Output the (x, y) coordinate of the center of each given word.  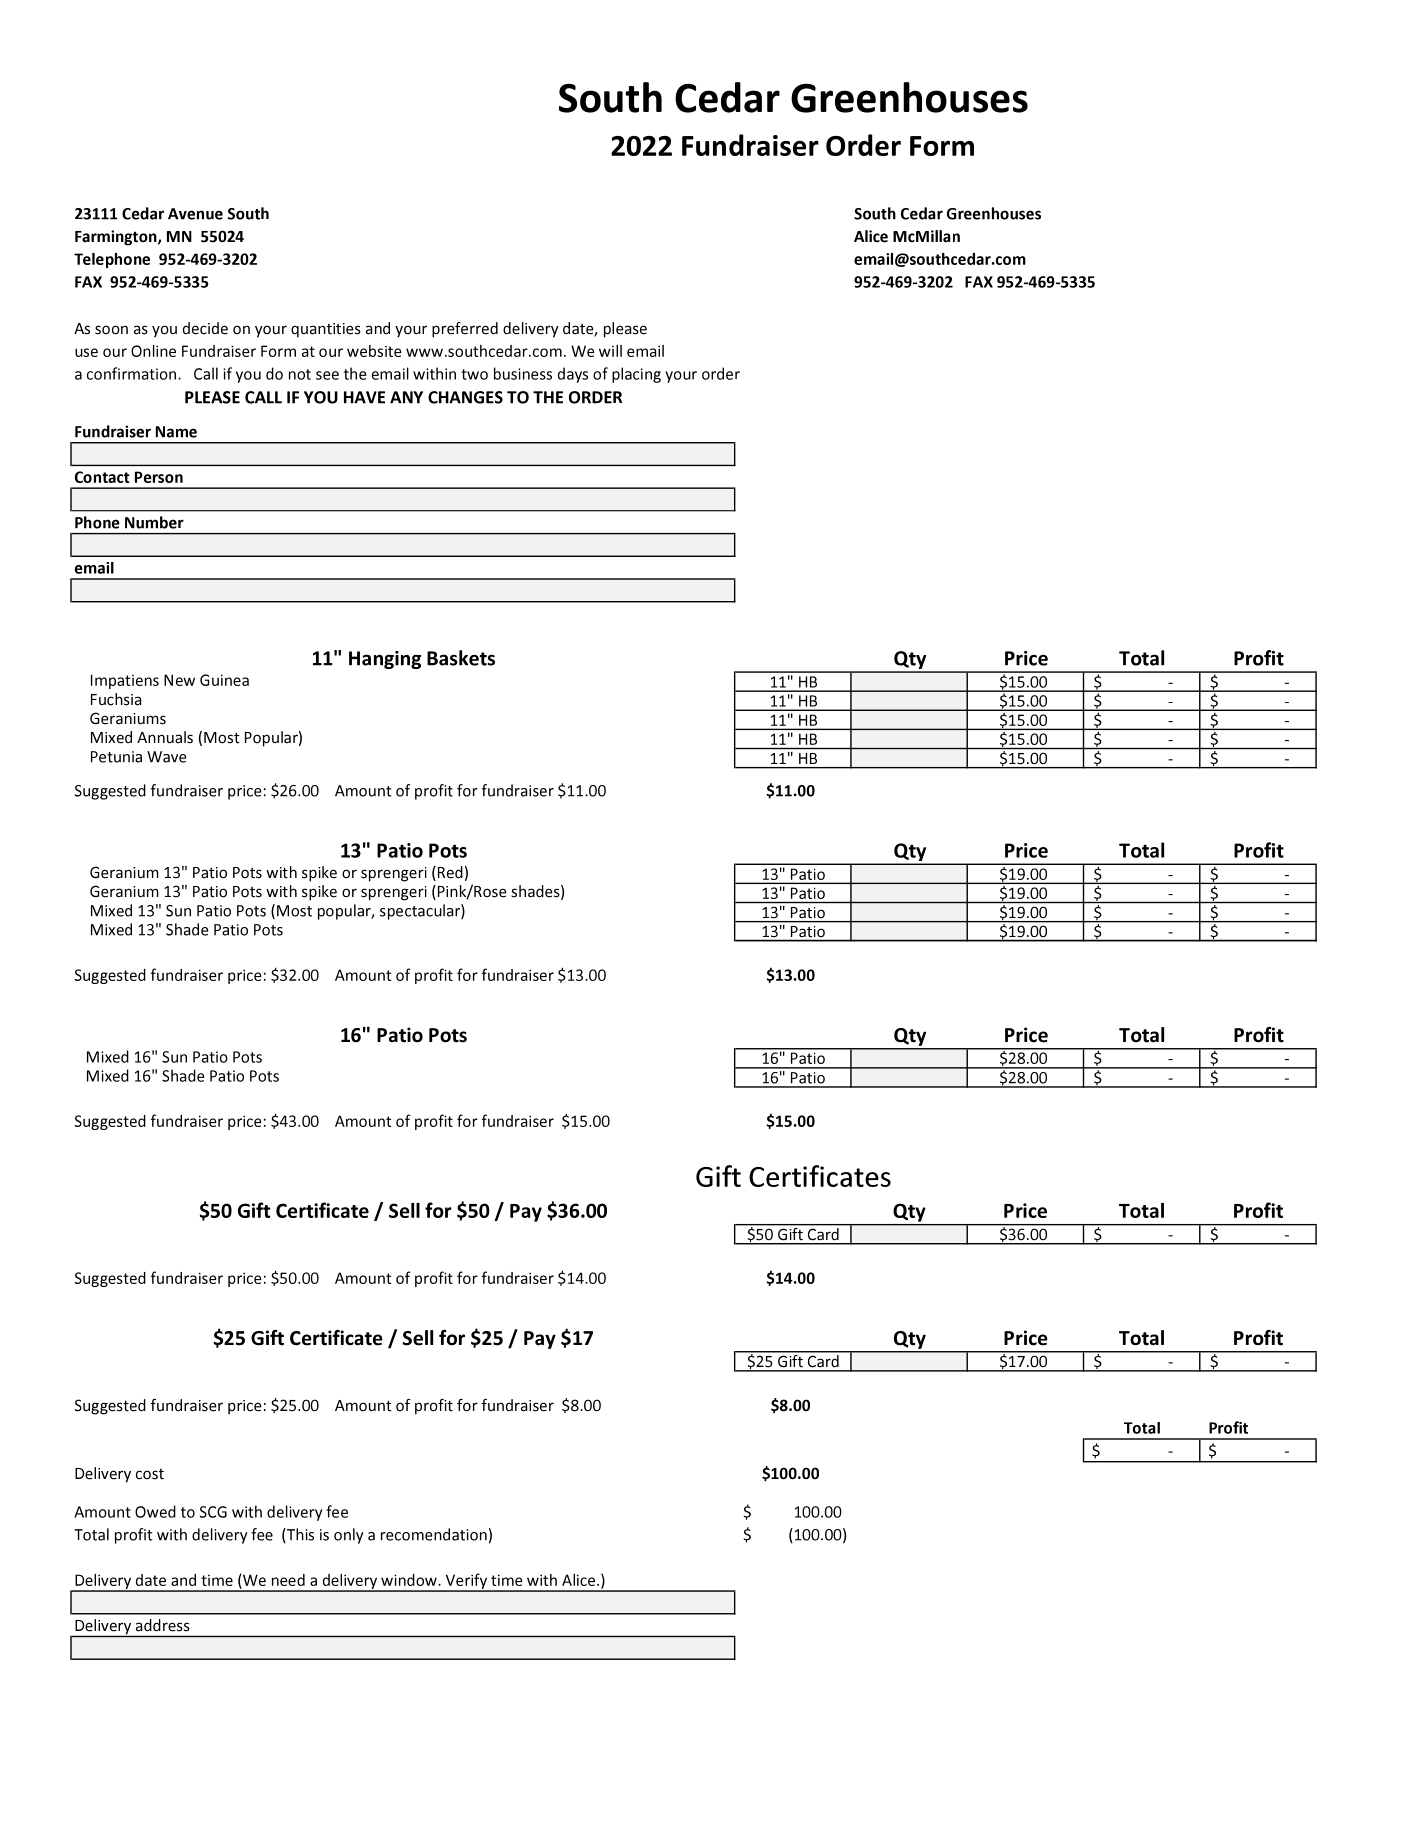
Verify (466, 1582)
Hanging (385, 660)
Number (154, 522)
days (573, 375)
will (610, 351)
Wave (167, 757)
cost (150, 1474)
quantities (326, 330)
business (523, 373)
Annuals (165, 737)
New (179, 680)
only (349, 1536)
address (163, 1625)
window (410, 1580)
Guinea (224, 680)
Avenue (195, 214)
